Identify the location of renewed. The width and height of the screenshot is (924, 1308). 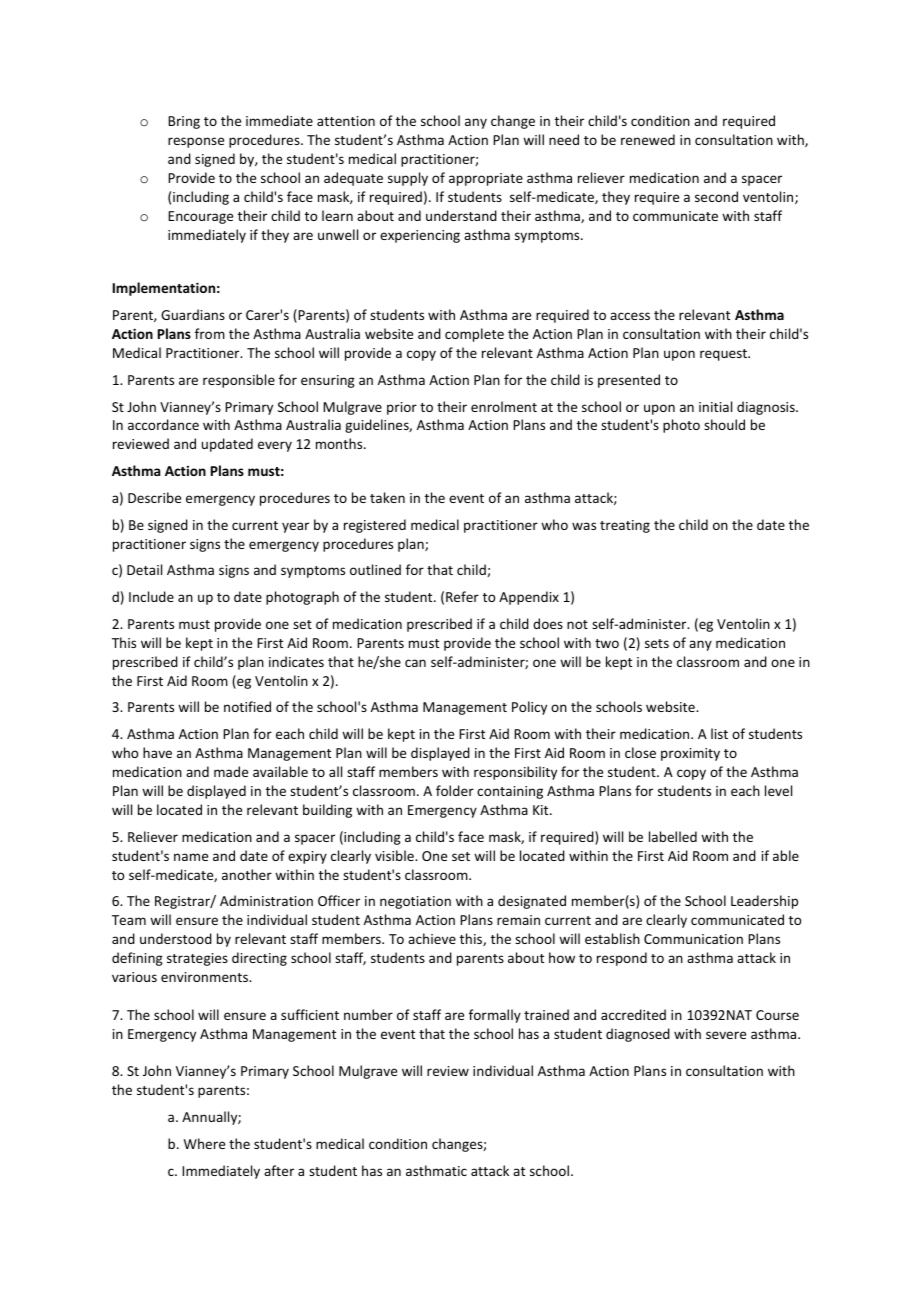
(648, 139).
